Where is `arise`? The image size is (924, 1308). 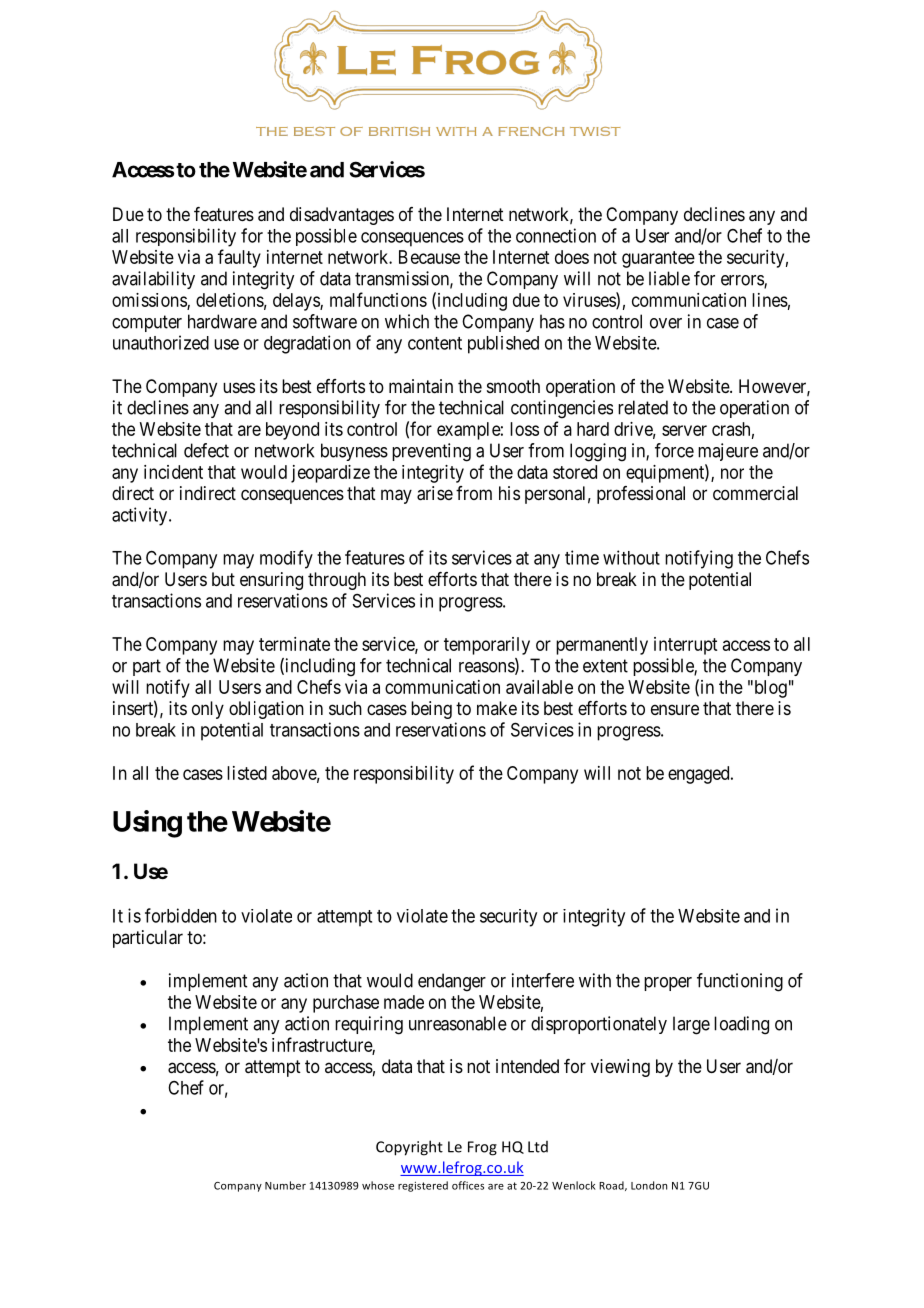 arise is located at coordinates (435, 493).
